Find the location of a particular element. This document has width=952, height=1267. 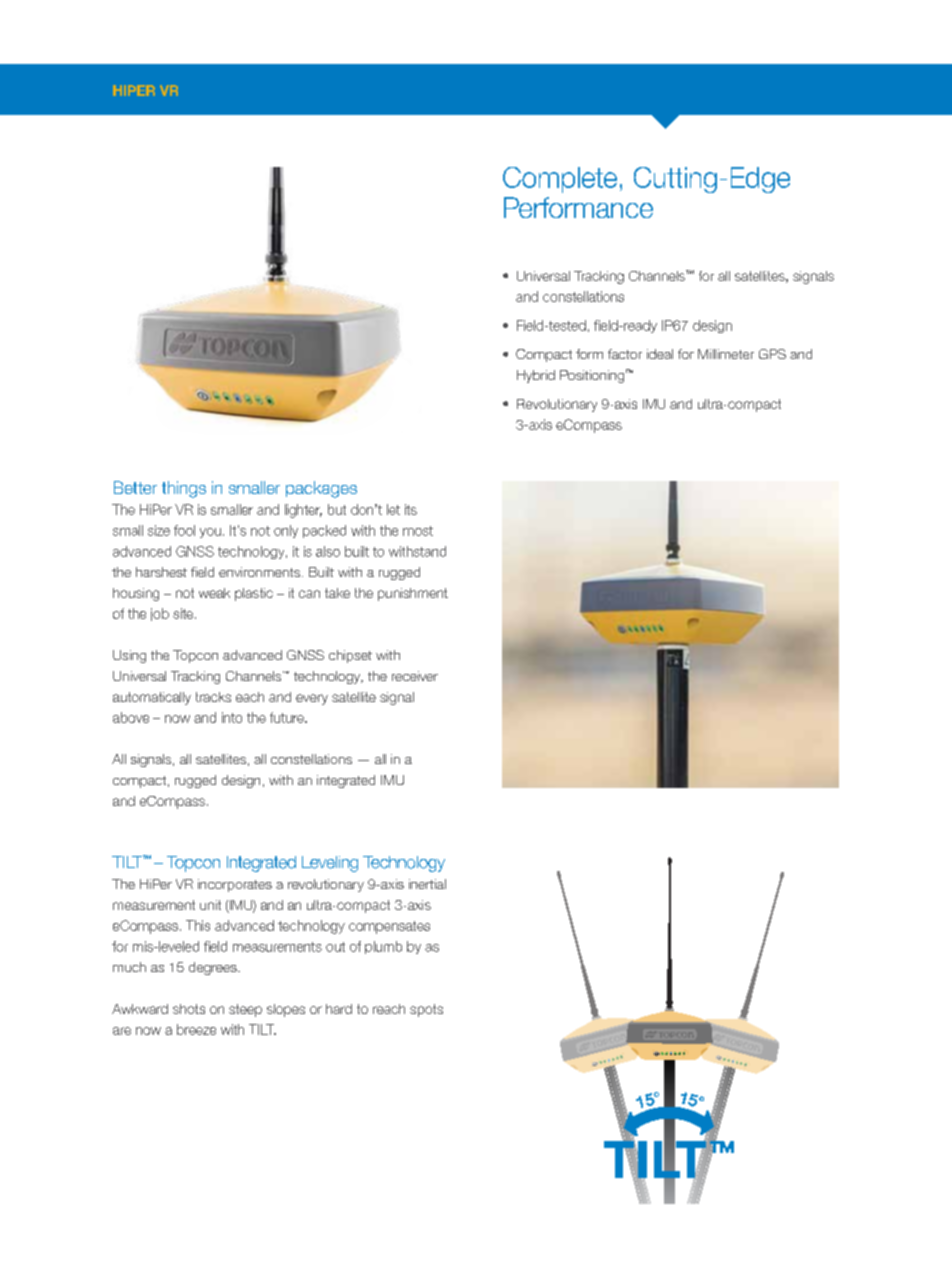

shots is located at coordinates (189, 1009).
